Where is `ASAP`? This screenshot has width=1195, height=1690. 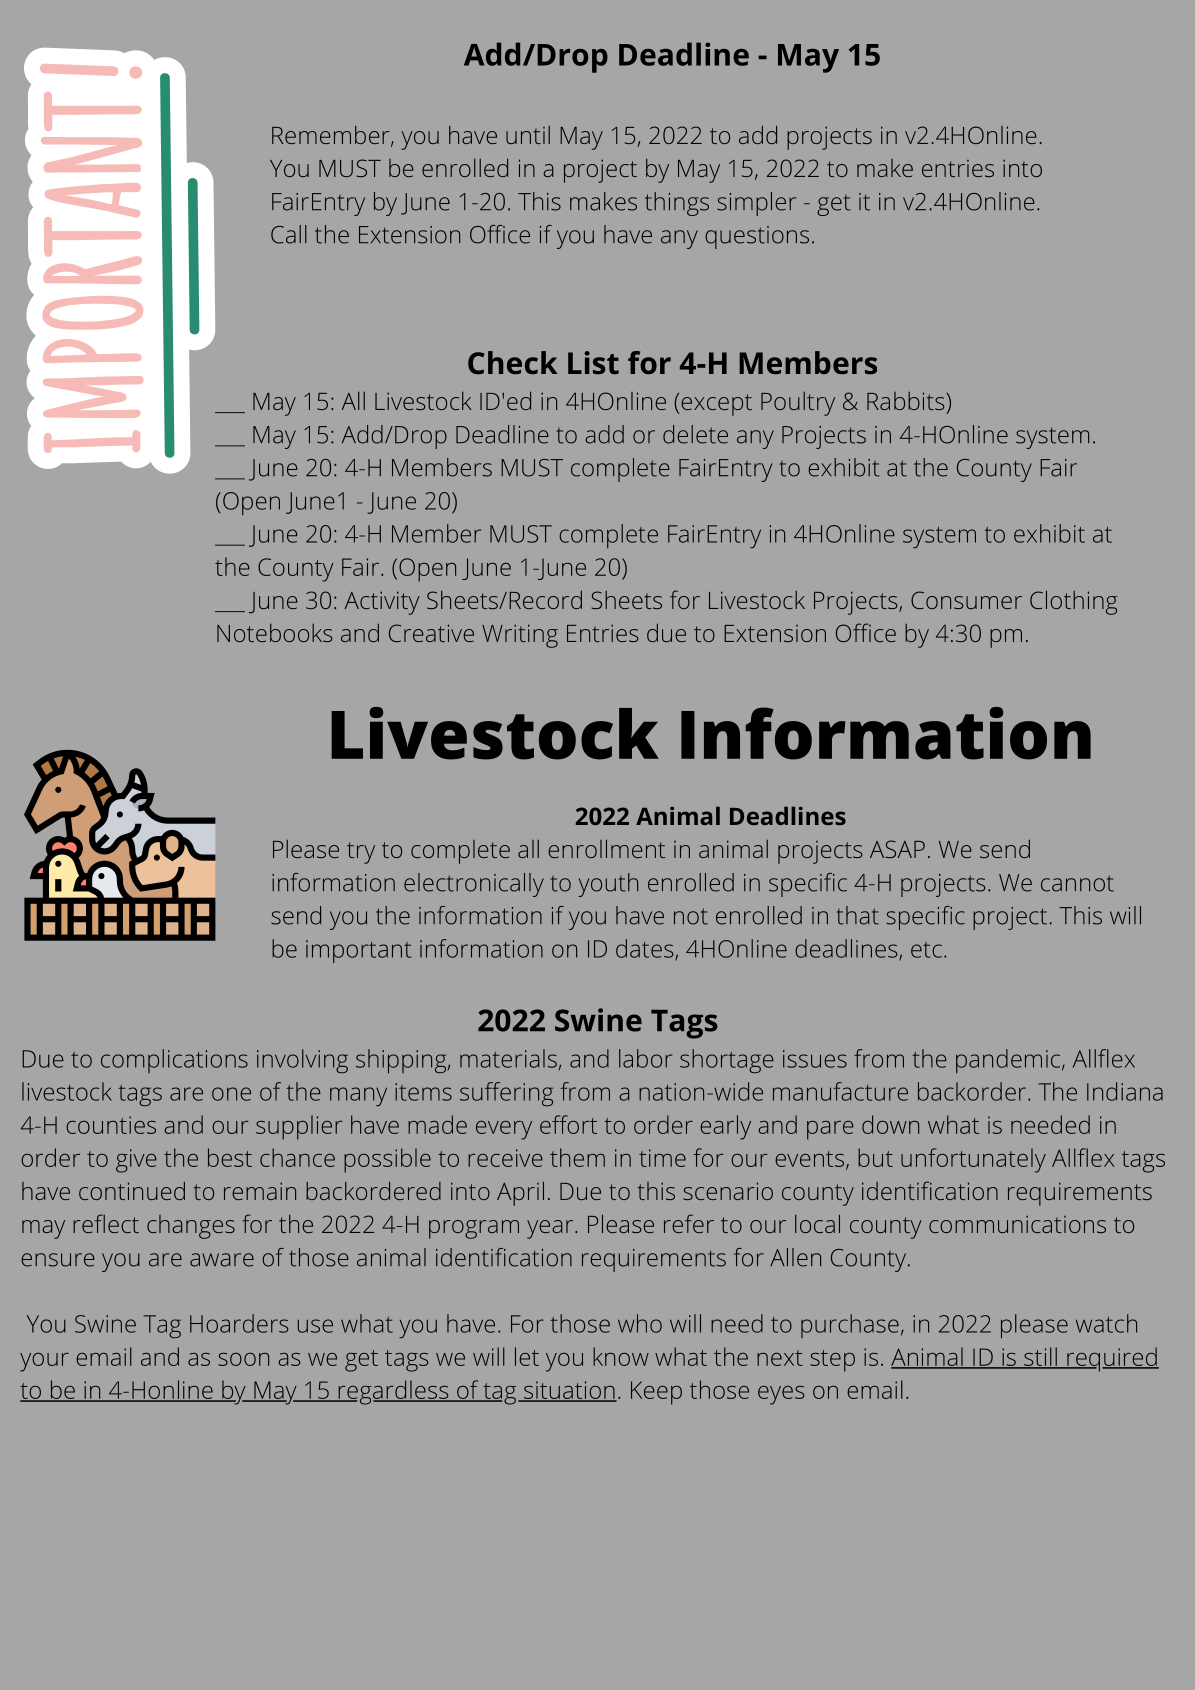
ASAP is located at coordinates (897, 849).
